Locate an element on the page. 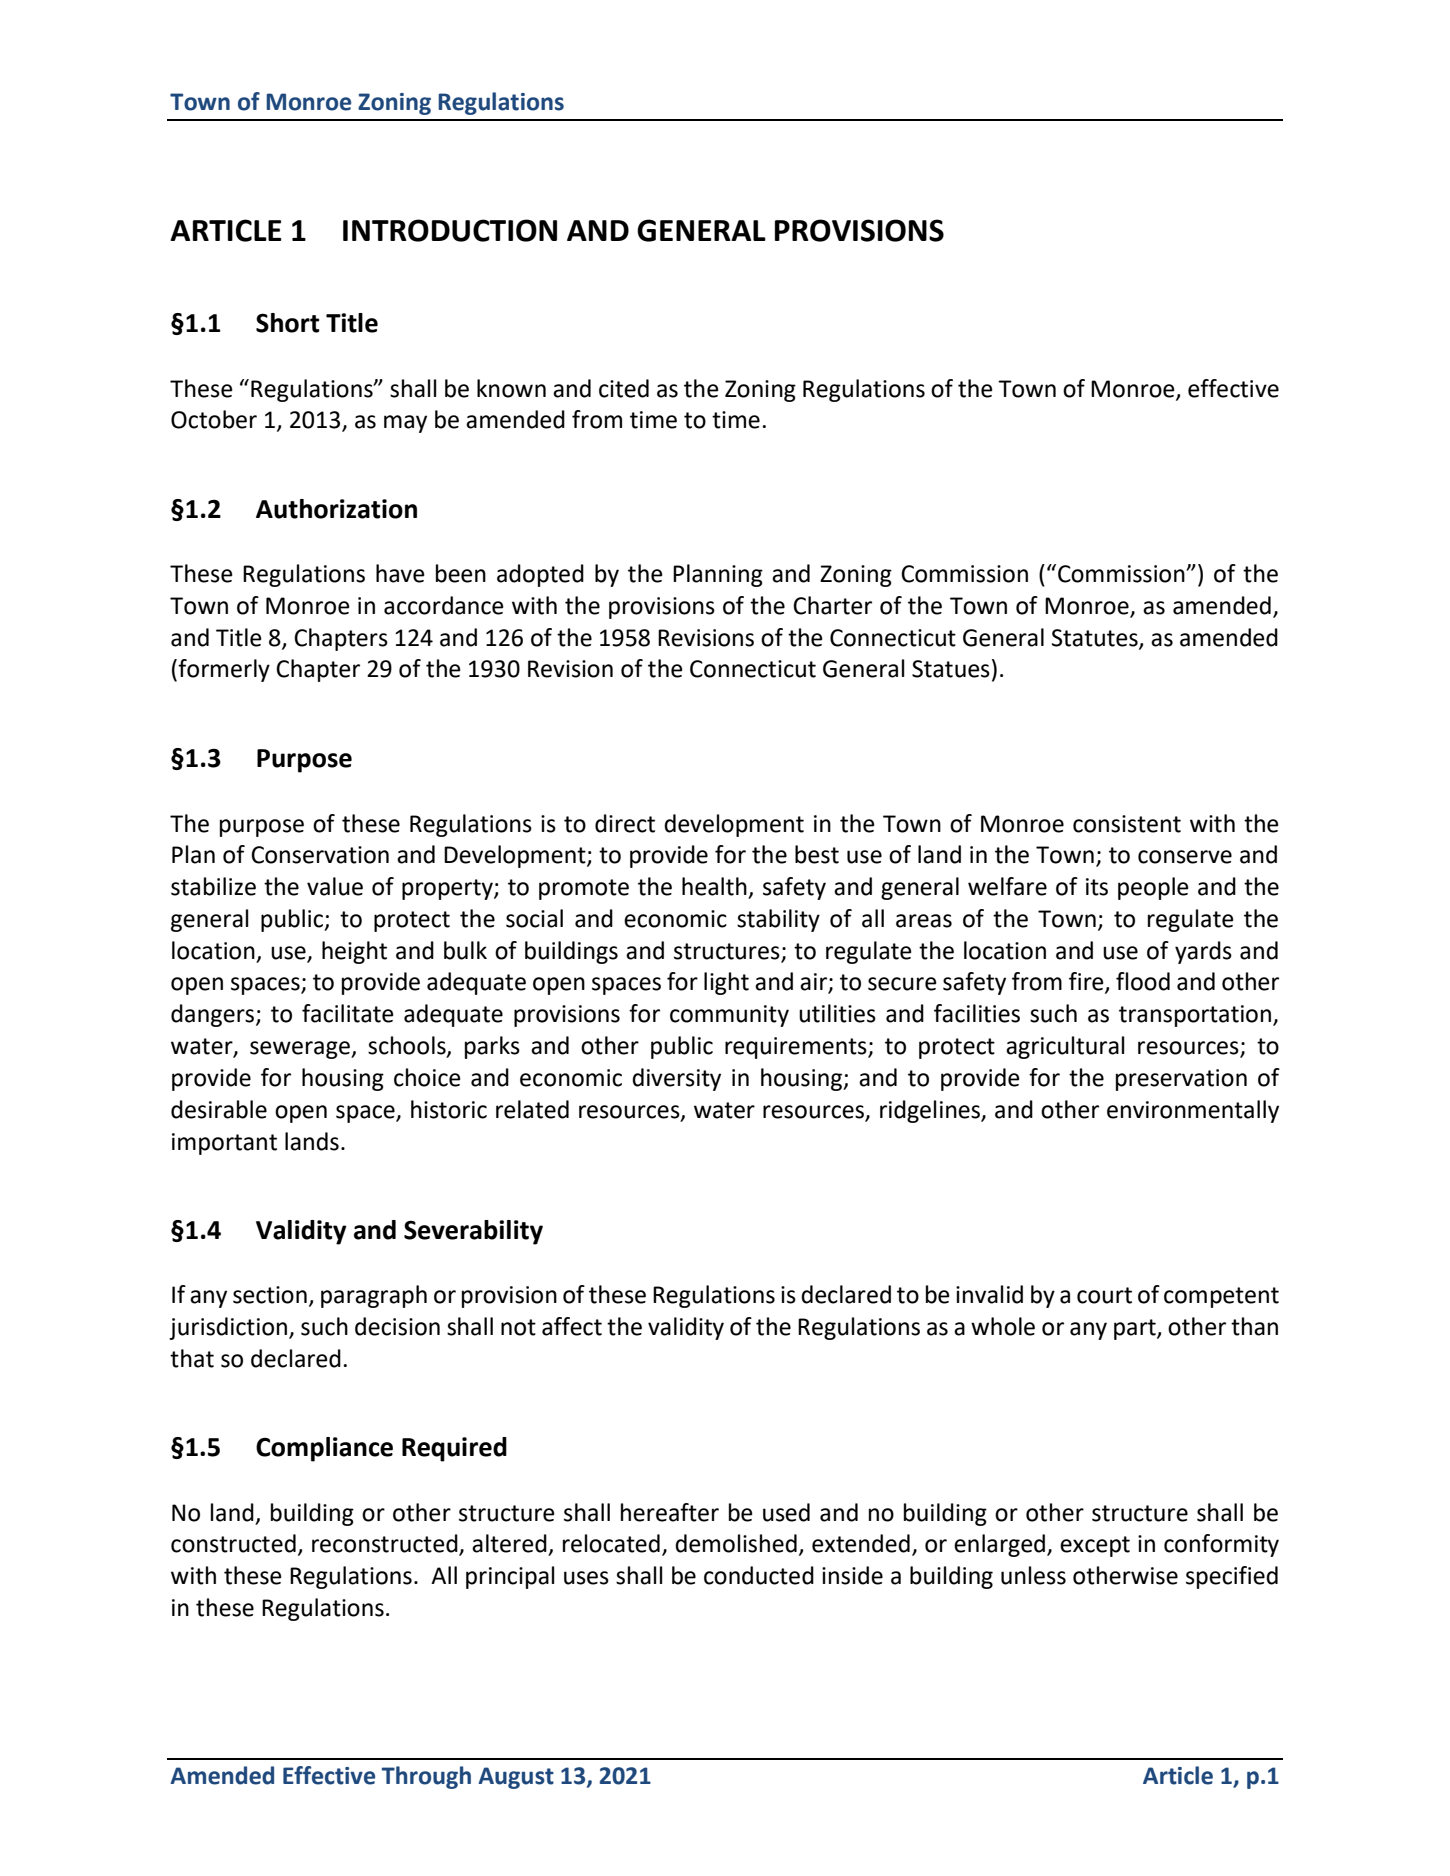 The height and width of the image is (1876, 1450). flood is located at coordinates (1143, 981).
